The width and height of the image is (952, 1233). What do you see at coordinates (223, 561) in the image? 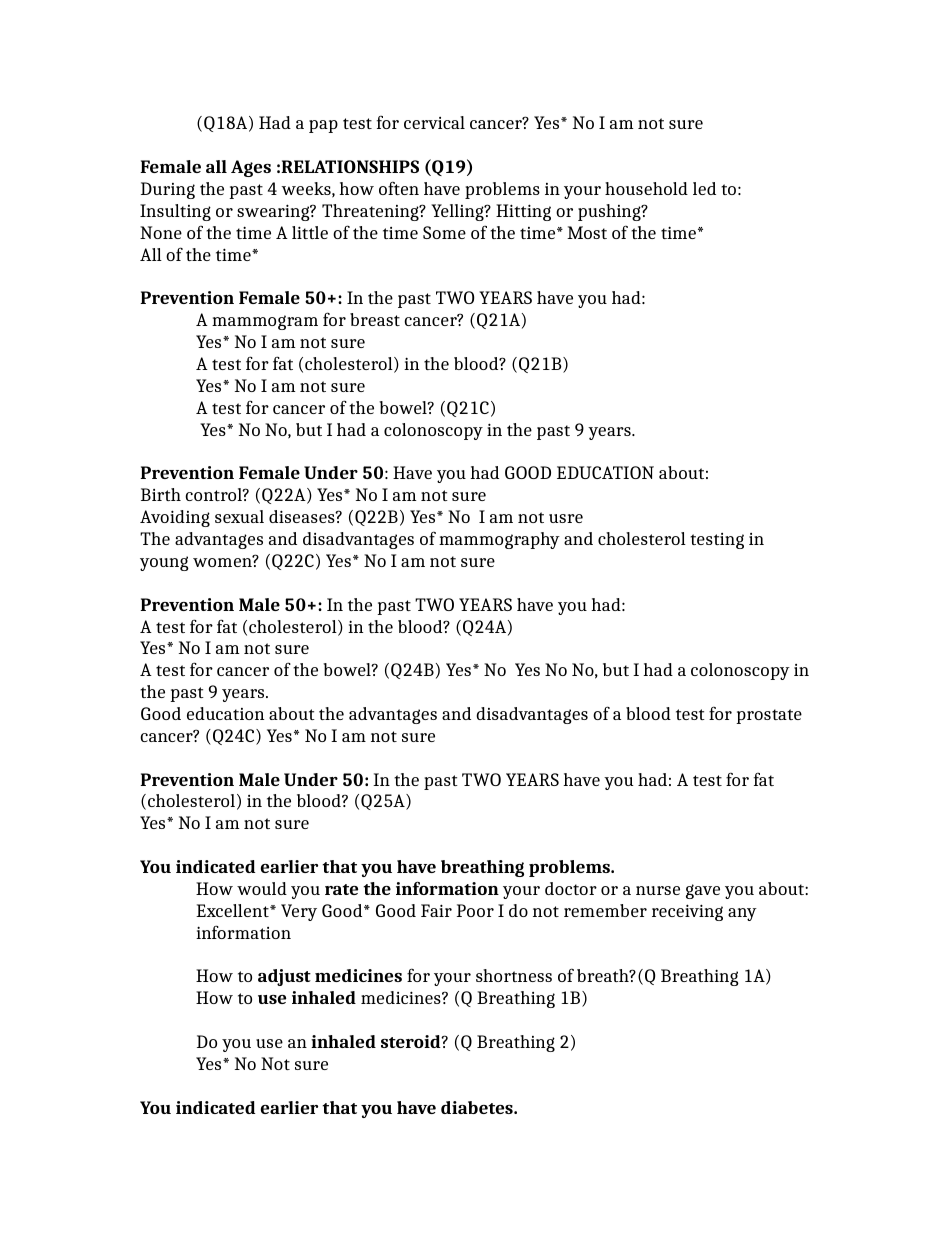
I see `women` at bounding box center [223, 561].
